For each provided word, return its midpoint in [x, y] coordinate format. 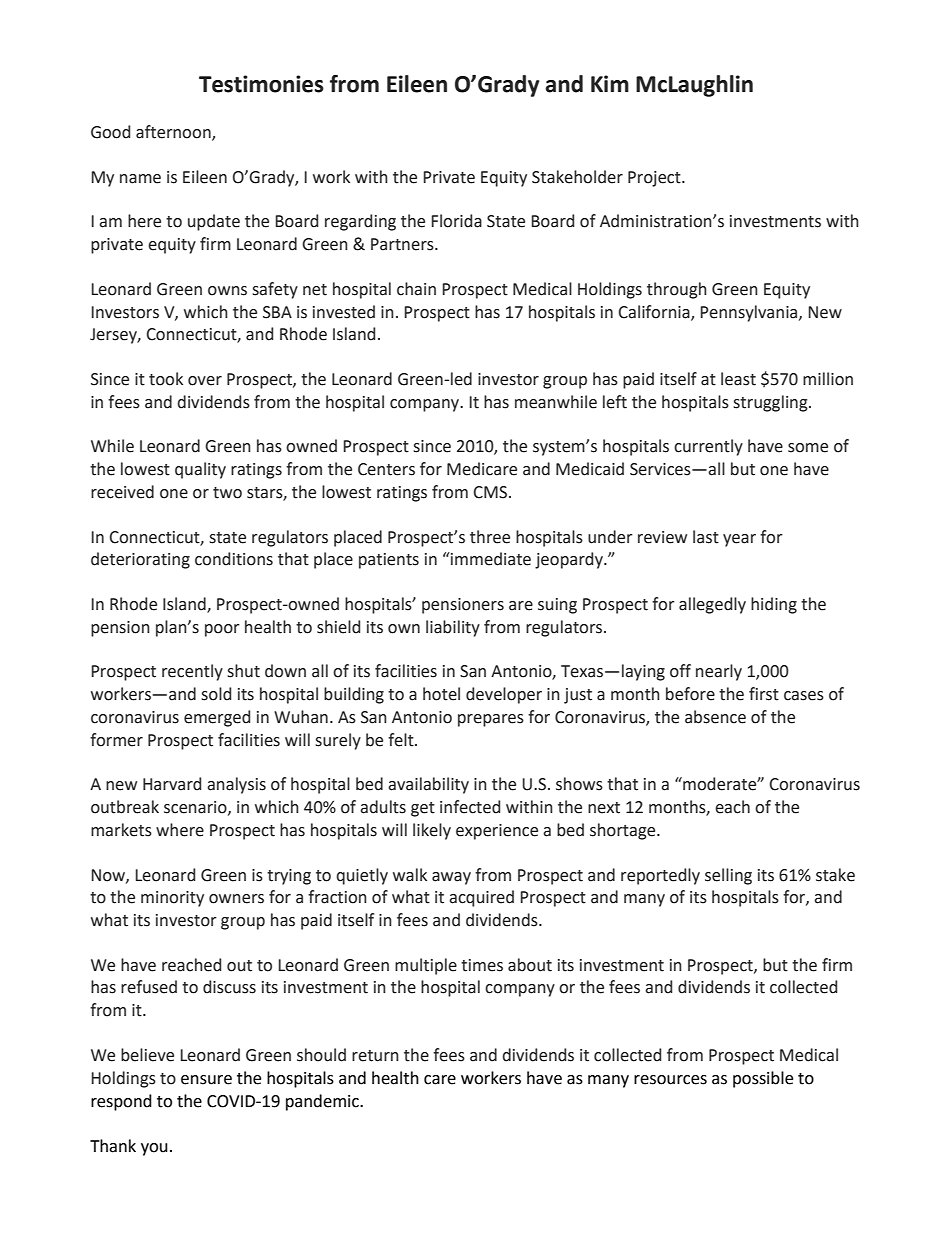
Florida [456, 221]
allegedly [712, 605]
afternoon [174, 133]
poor [222, 630]
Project [655, 179]
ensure [206, 1080]
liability [453, 628]
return [375, 1056]
